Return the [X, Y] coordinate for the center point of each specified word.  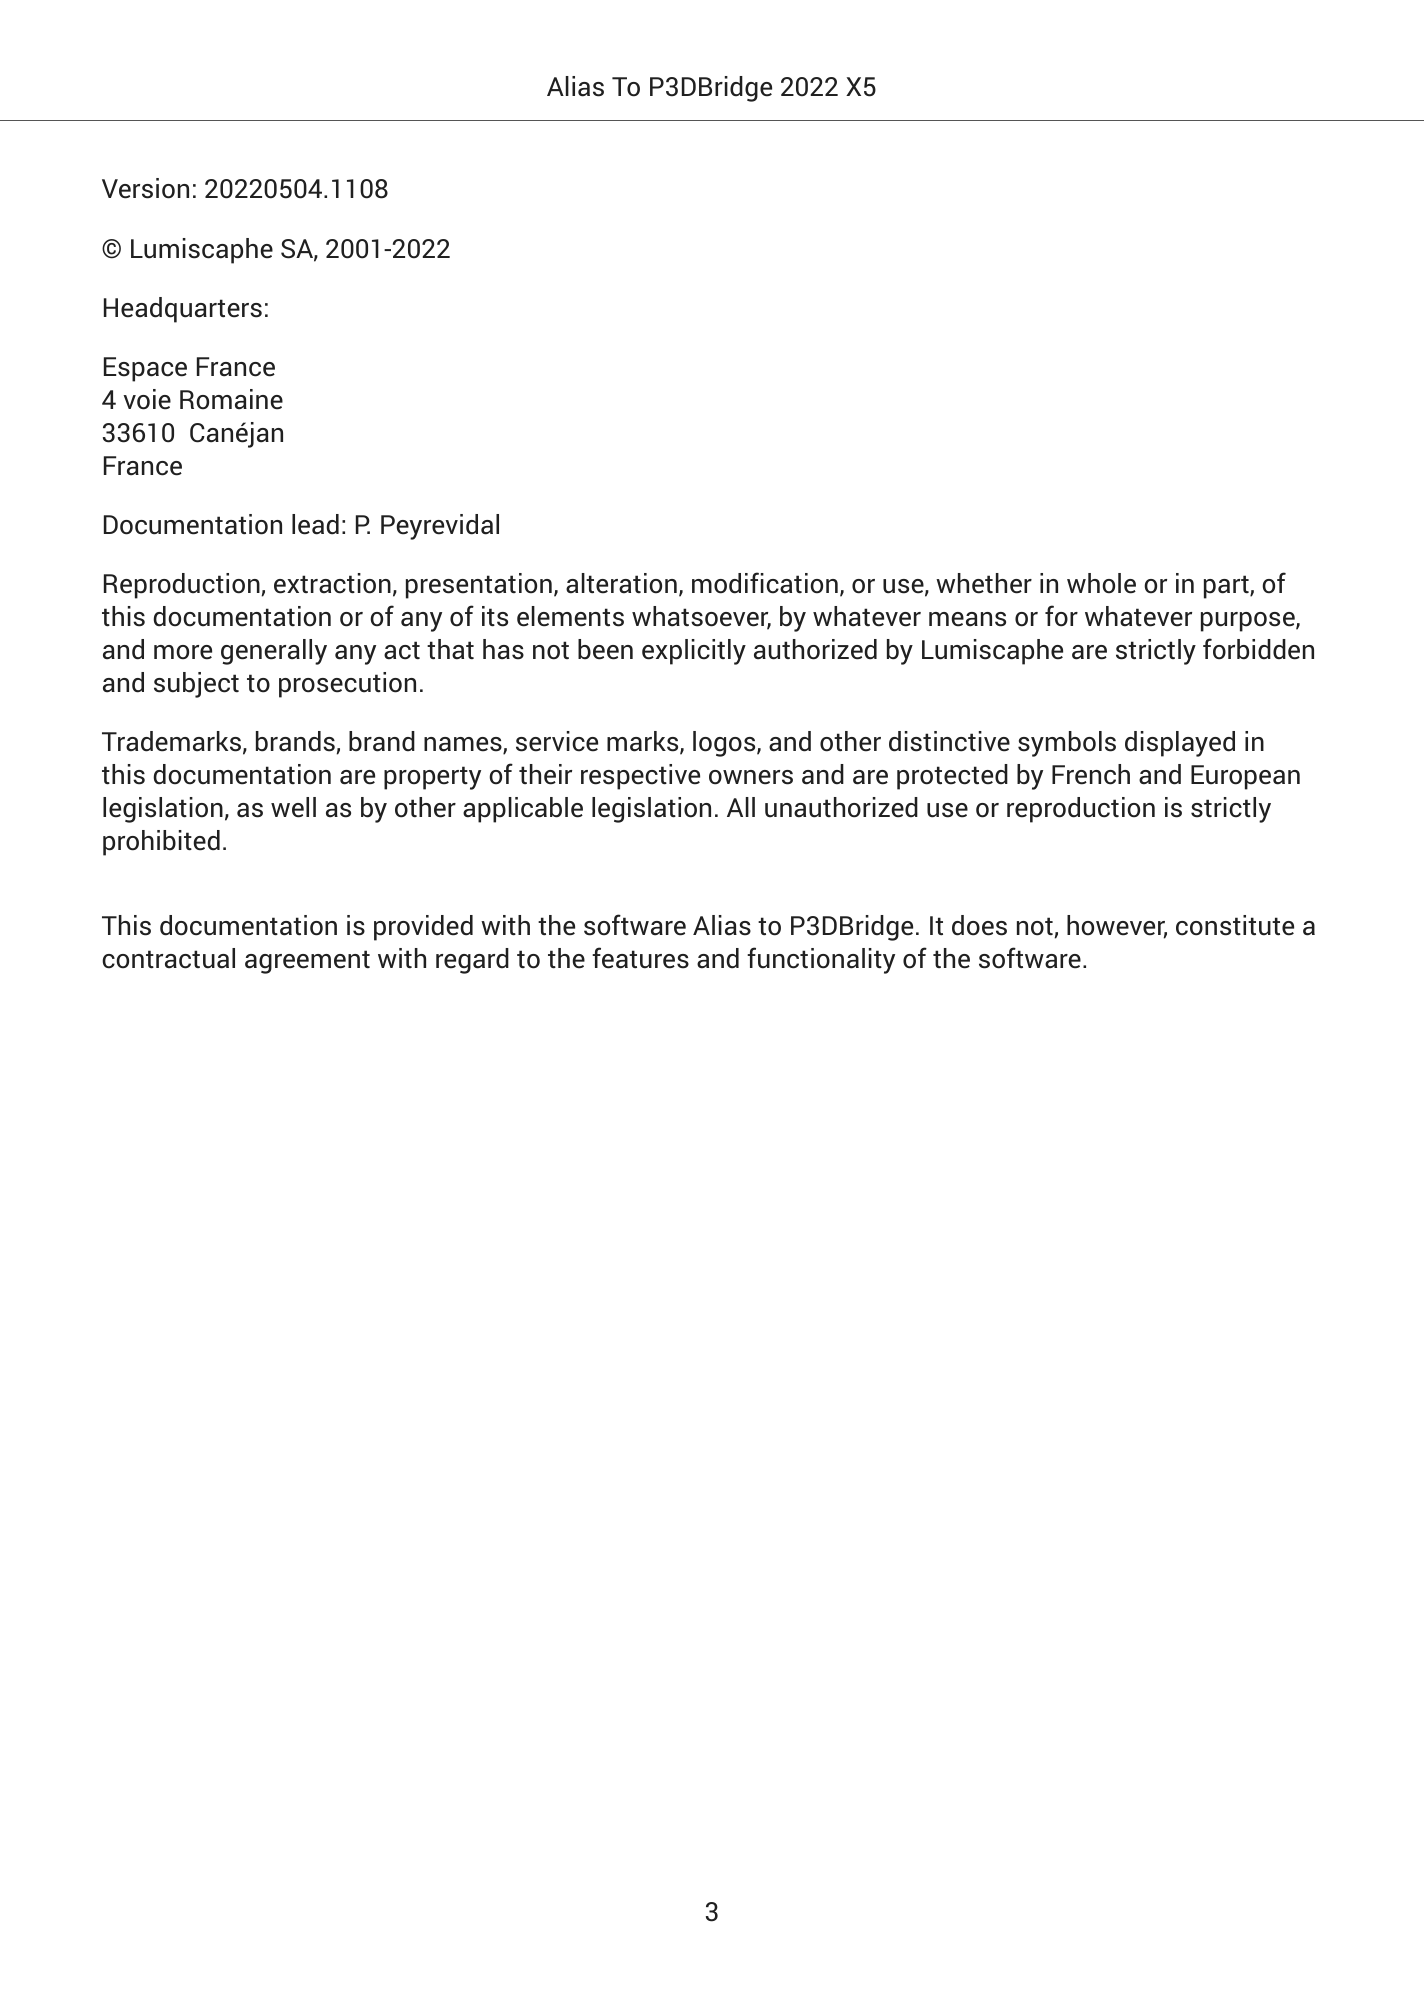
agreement [307, 962]
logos [725, 744]
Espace [145, 369]
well [293, 807]
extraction [332, 583]
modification [765, 583]
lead [315, 524]
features [640, 958]
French [1091, 774]
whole [1101, 583]
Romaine [231, 399]
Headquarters [183, 310]
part [1227, 587]
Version [145, 188]
